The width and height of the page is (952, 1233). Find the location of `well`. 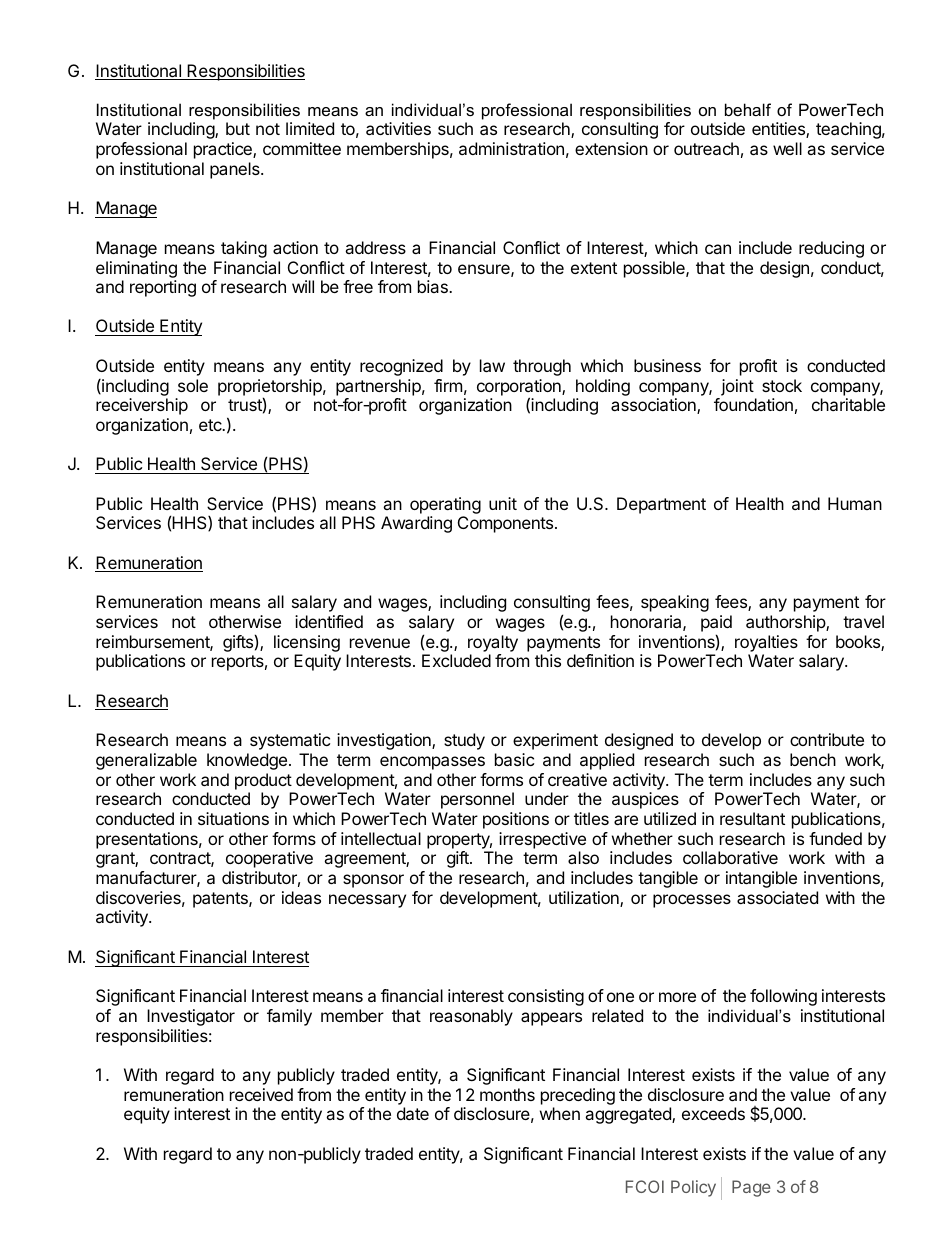

well is located at coordinates (787, 148).
